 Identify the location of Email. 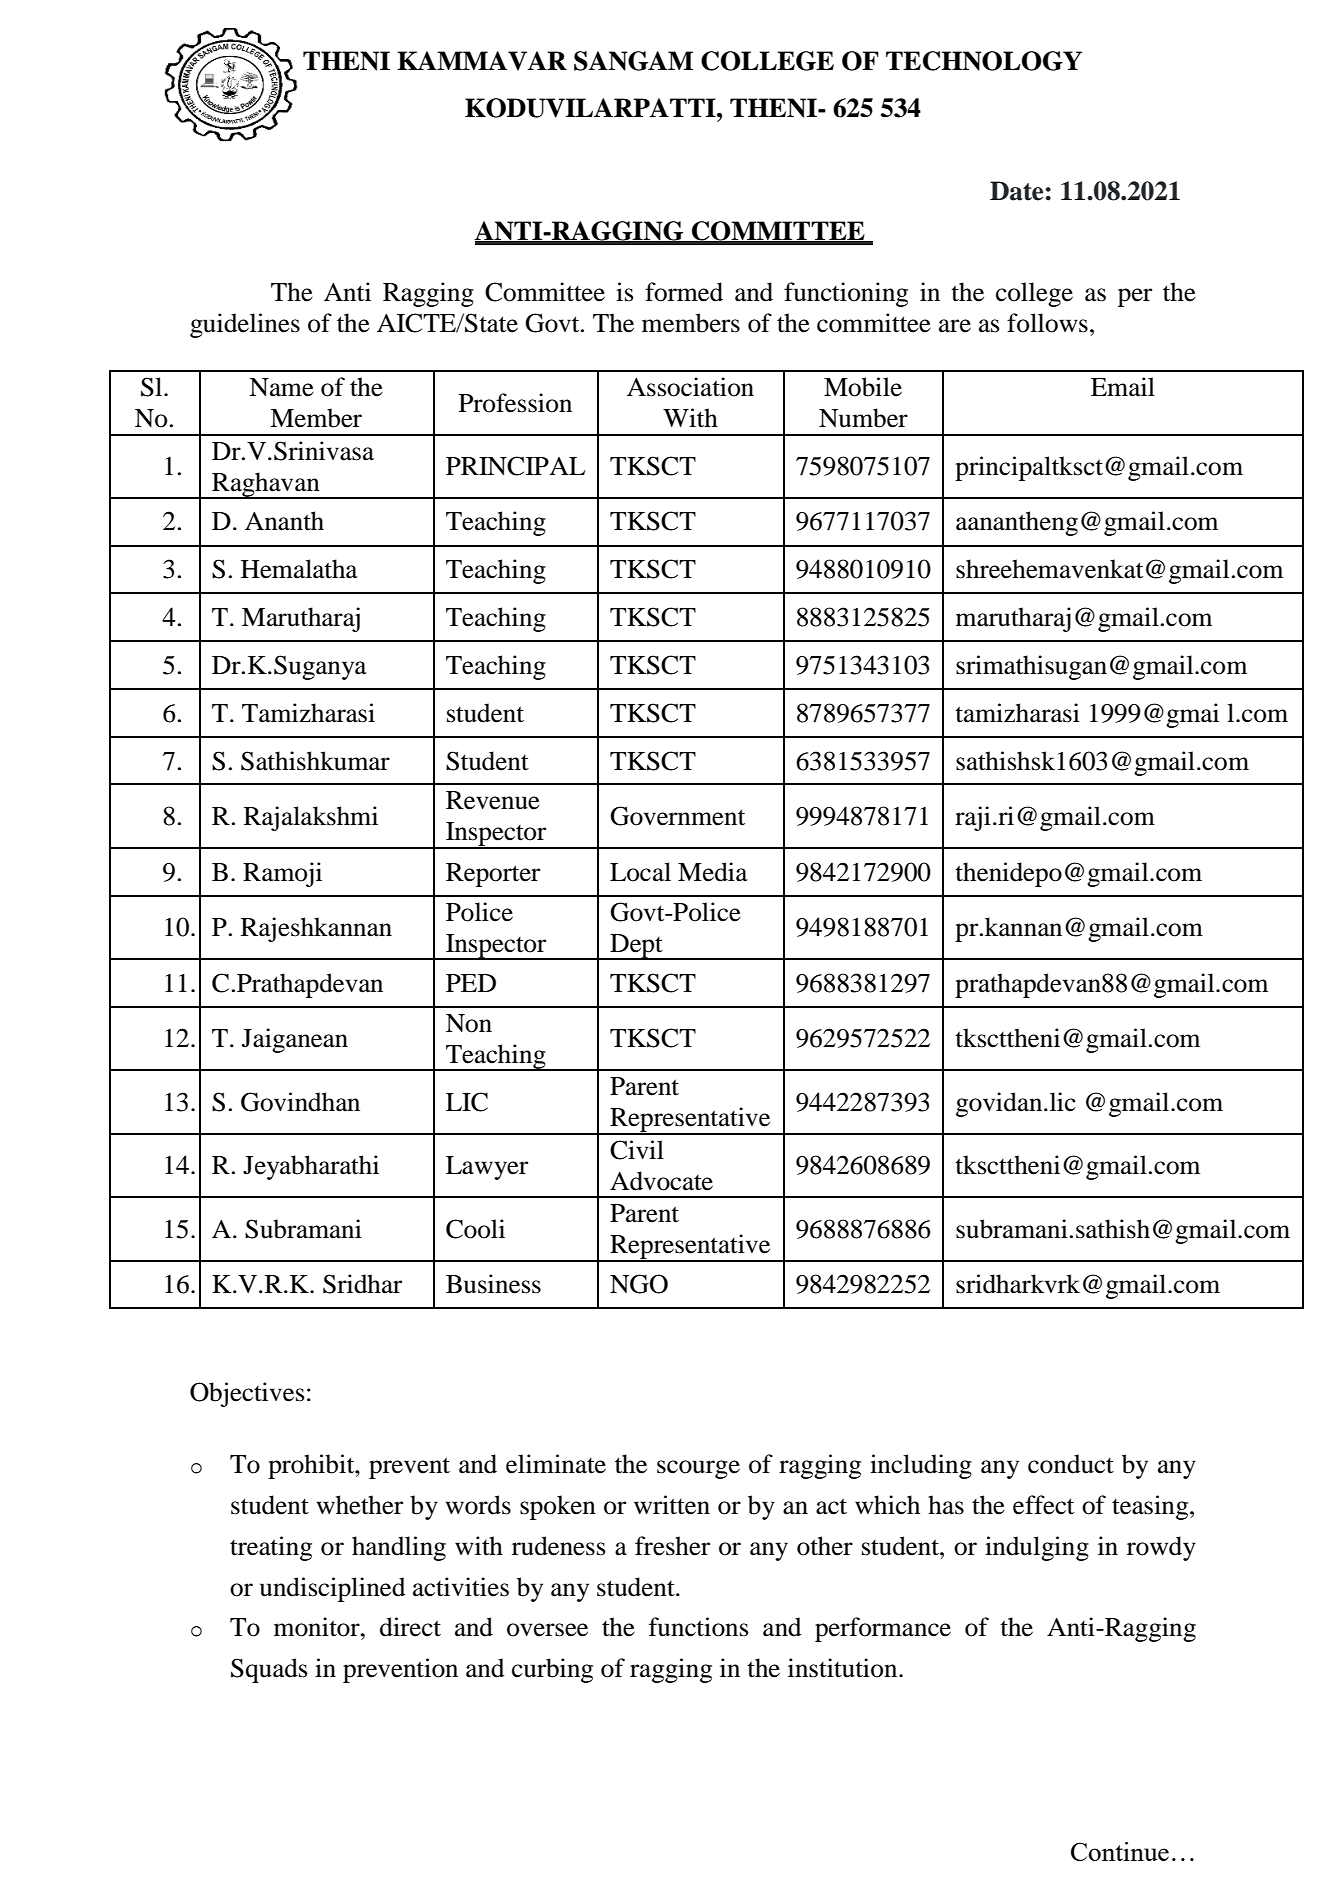
(1123, 387).
